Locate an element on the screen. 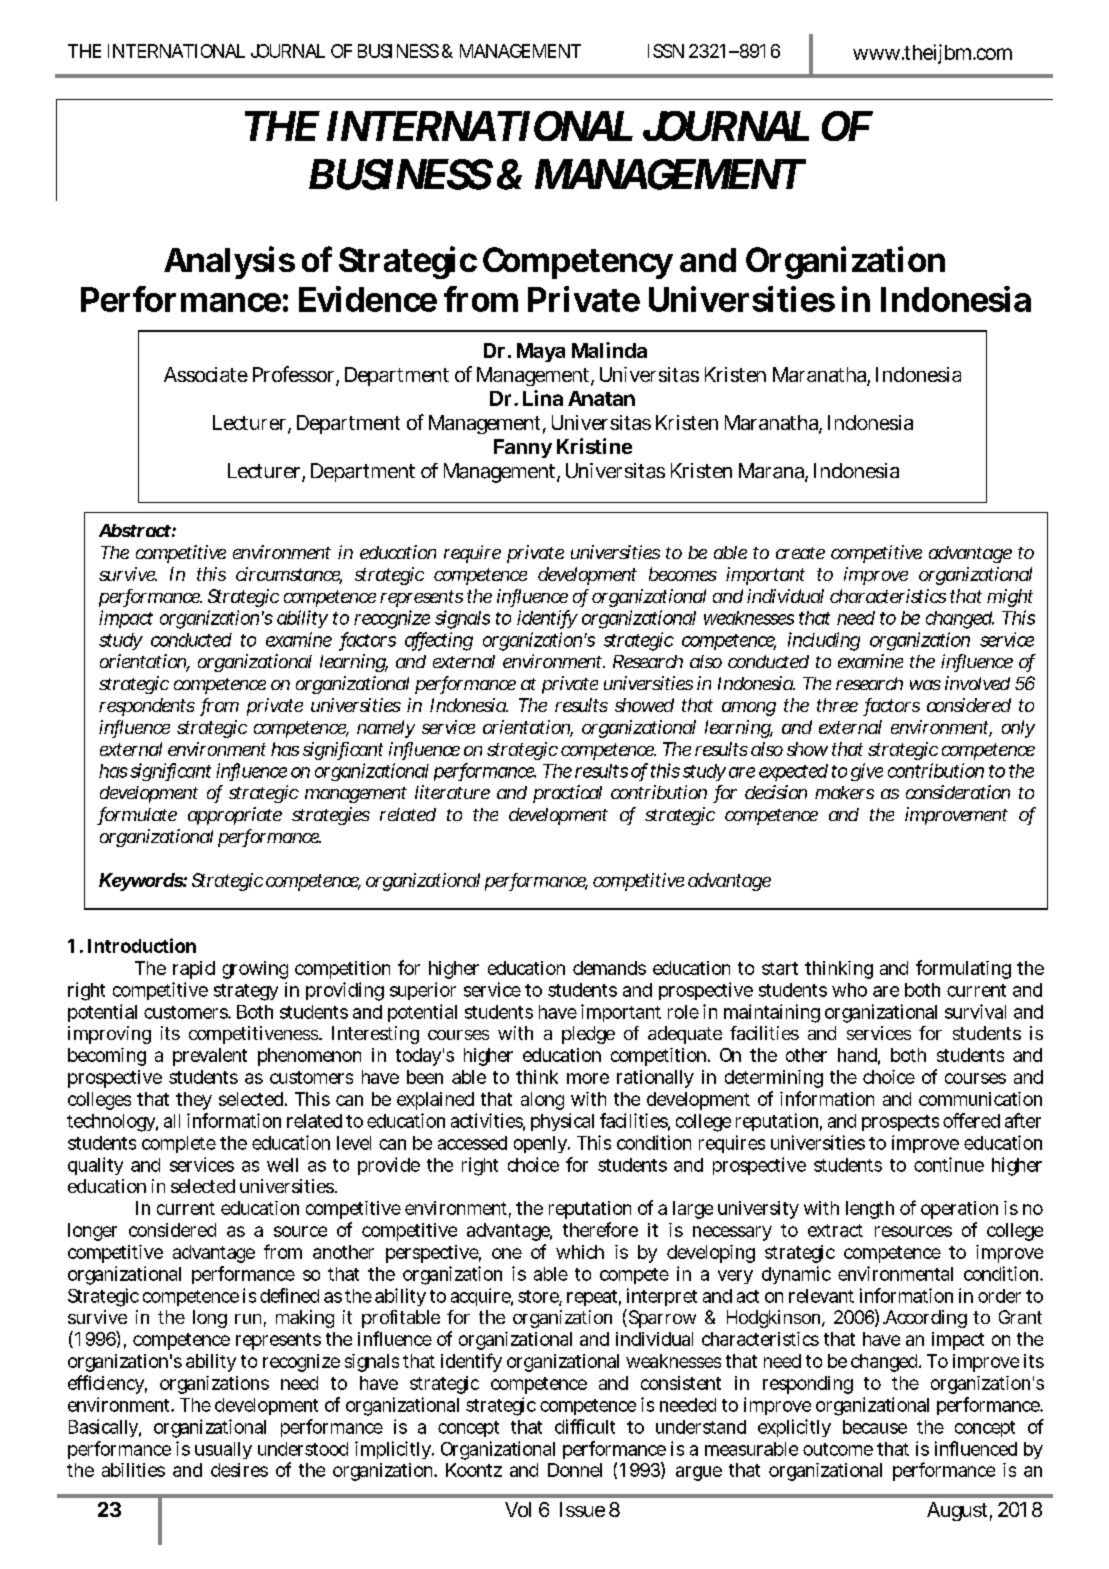  was is located at coordinates (925, 685).
